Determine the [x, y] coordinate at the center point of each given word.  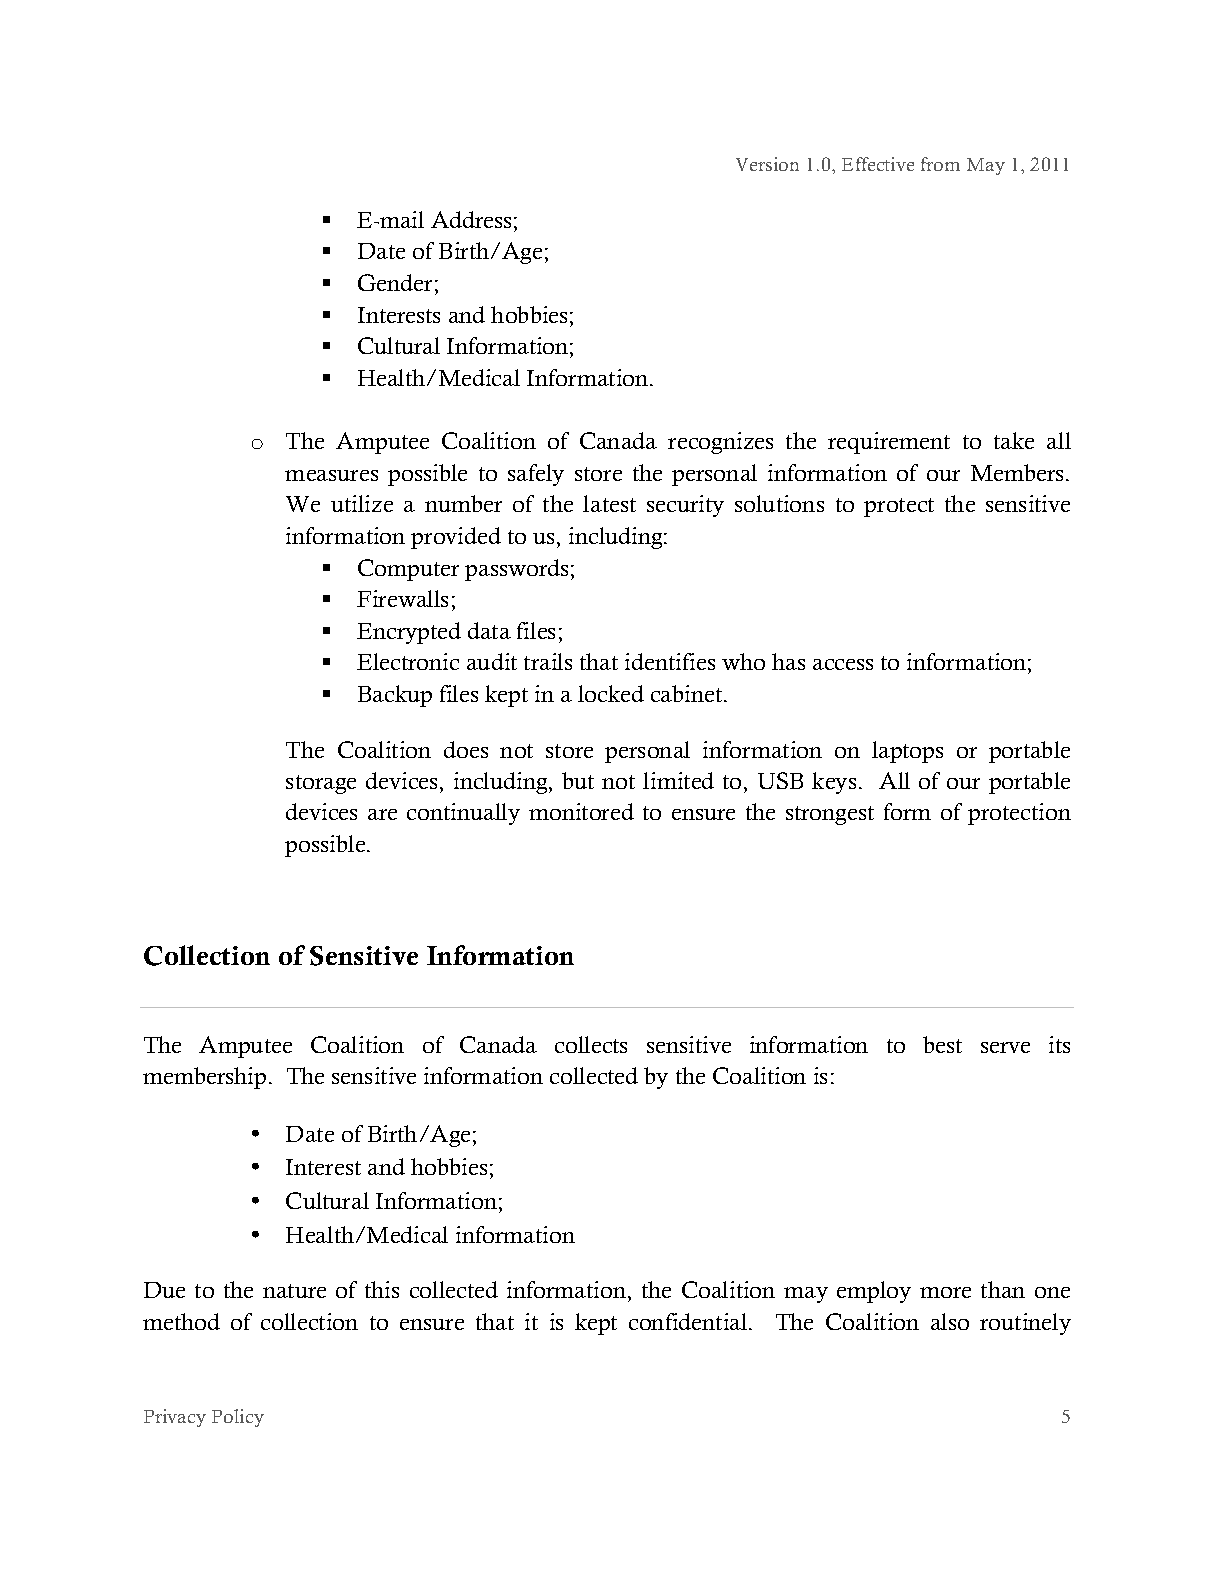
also [950, 1321]
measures [331, 475]
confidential [689, 1321]
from [940, 164]
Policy [238, 1418]
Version [767, 164]
